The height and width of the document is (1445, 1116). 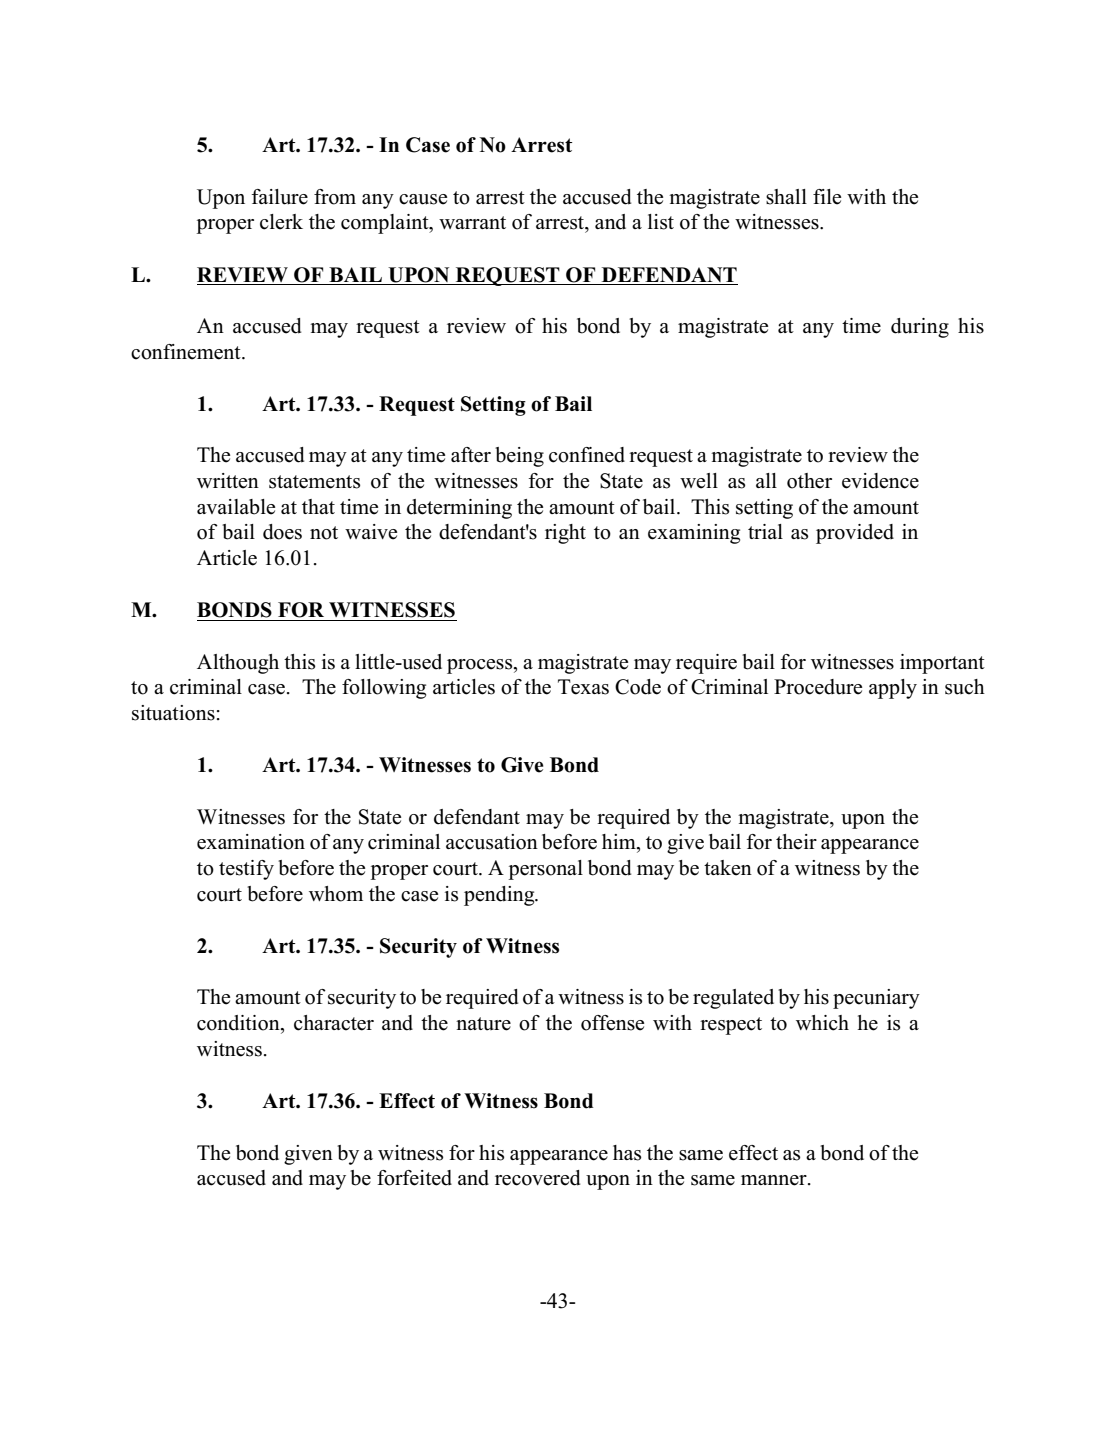 What do you see at coordinates (414, 1178) in the document?
I see `forfeited` at bounding box center [414, 1178].
